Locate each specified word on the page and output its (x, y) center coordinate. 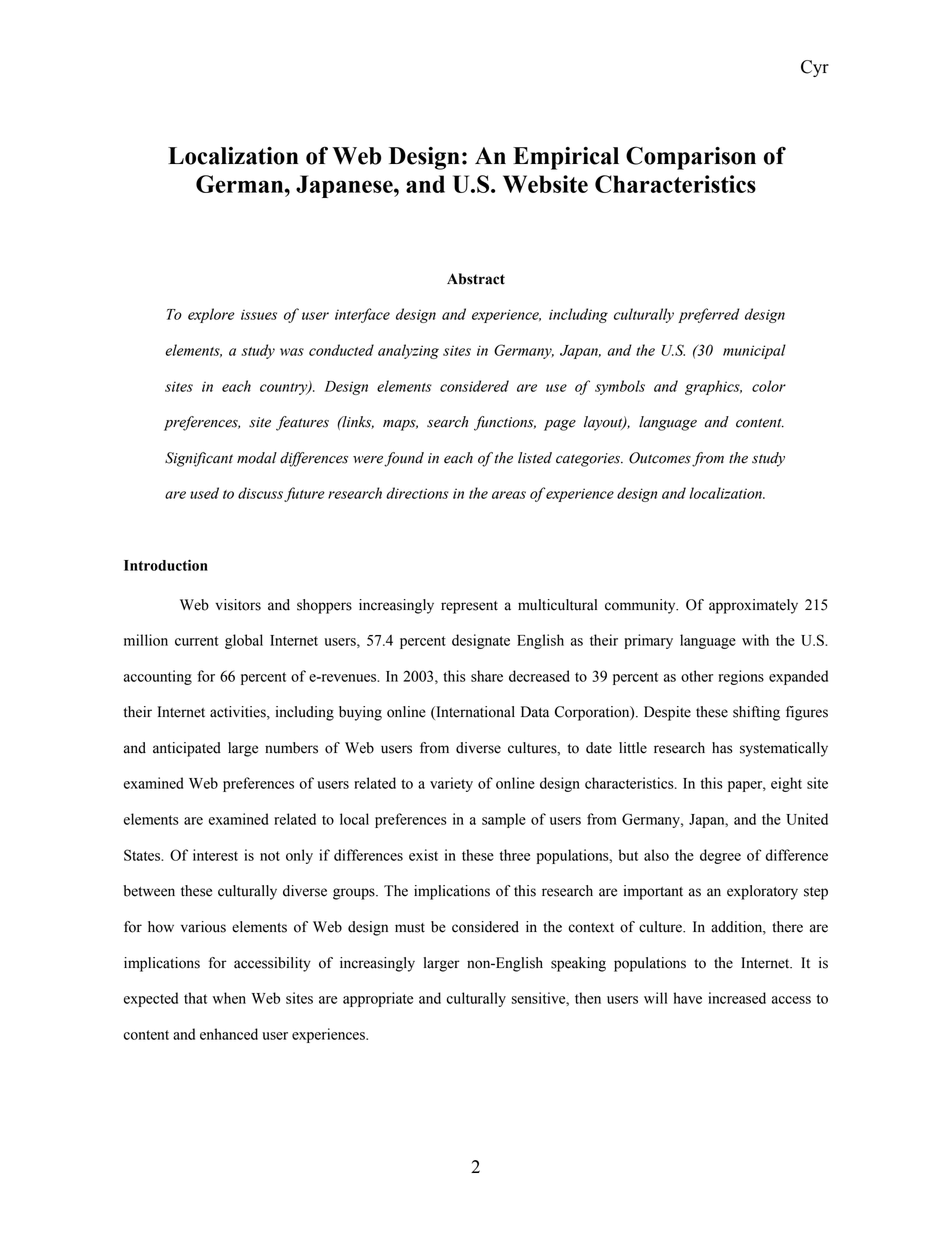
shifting (756, 713)
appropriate (378, 999)
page (560, 425)
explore (211, 315)
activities (239, 713)
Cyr (815, 68)
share (487, 676)
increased (737, 998)
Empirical (566, 158)
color (769, 386)
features (302, 423)
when (229, 998)
